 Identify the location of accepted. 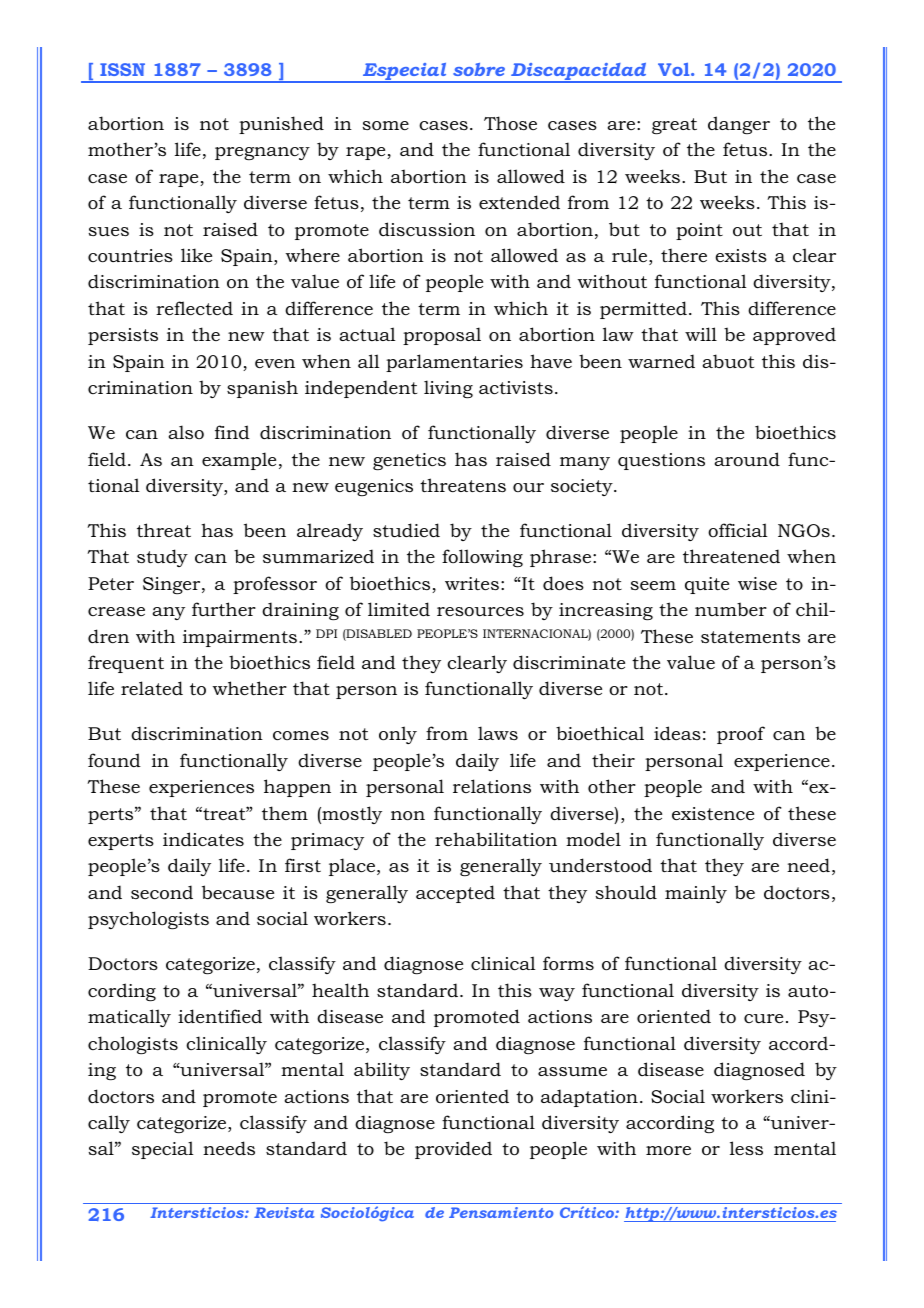
(455, 894).
